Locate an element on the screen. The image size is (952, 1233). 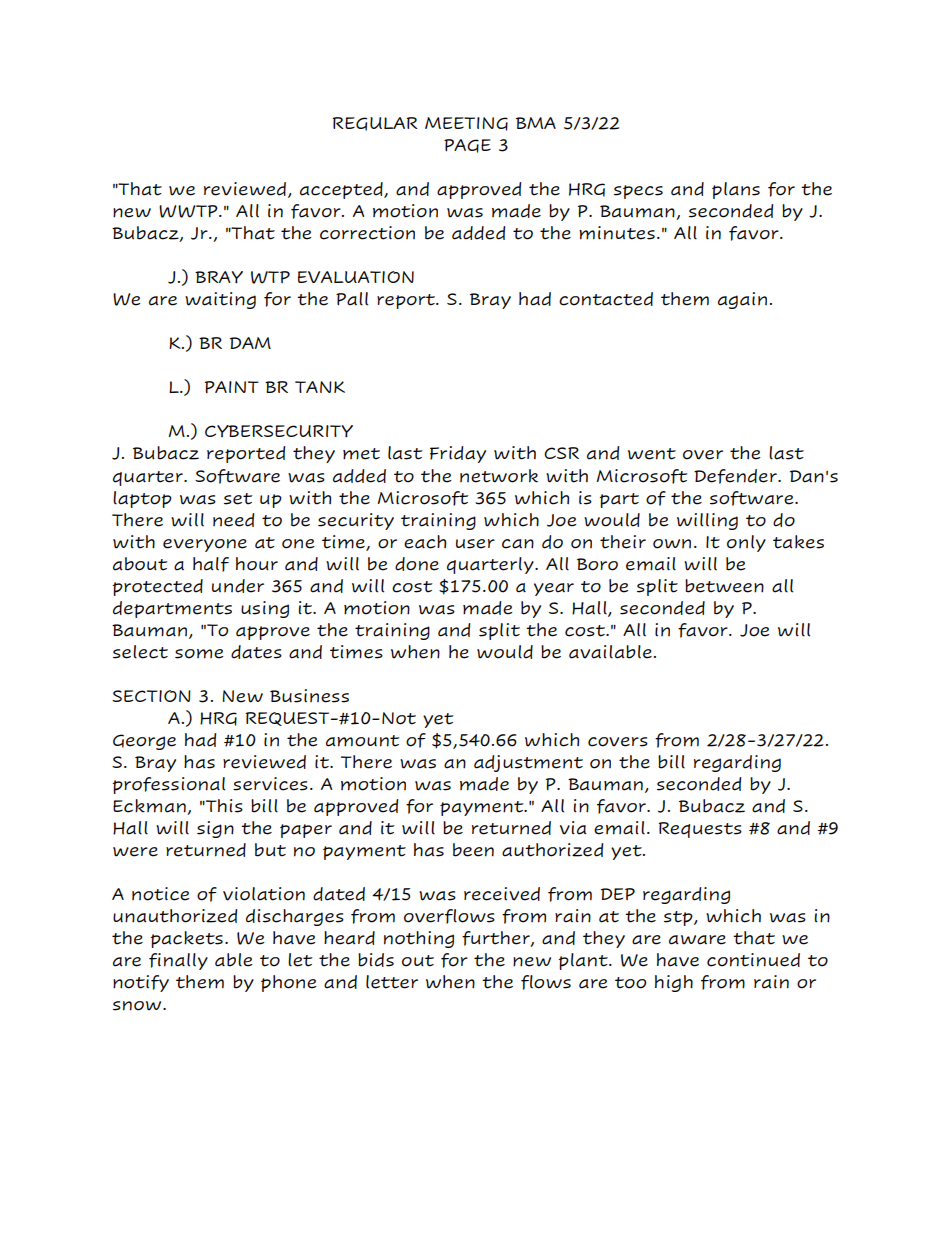
adjustment is located at coordinates (528, 763).
